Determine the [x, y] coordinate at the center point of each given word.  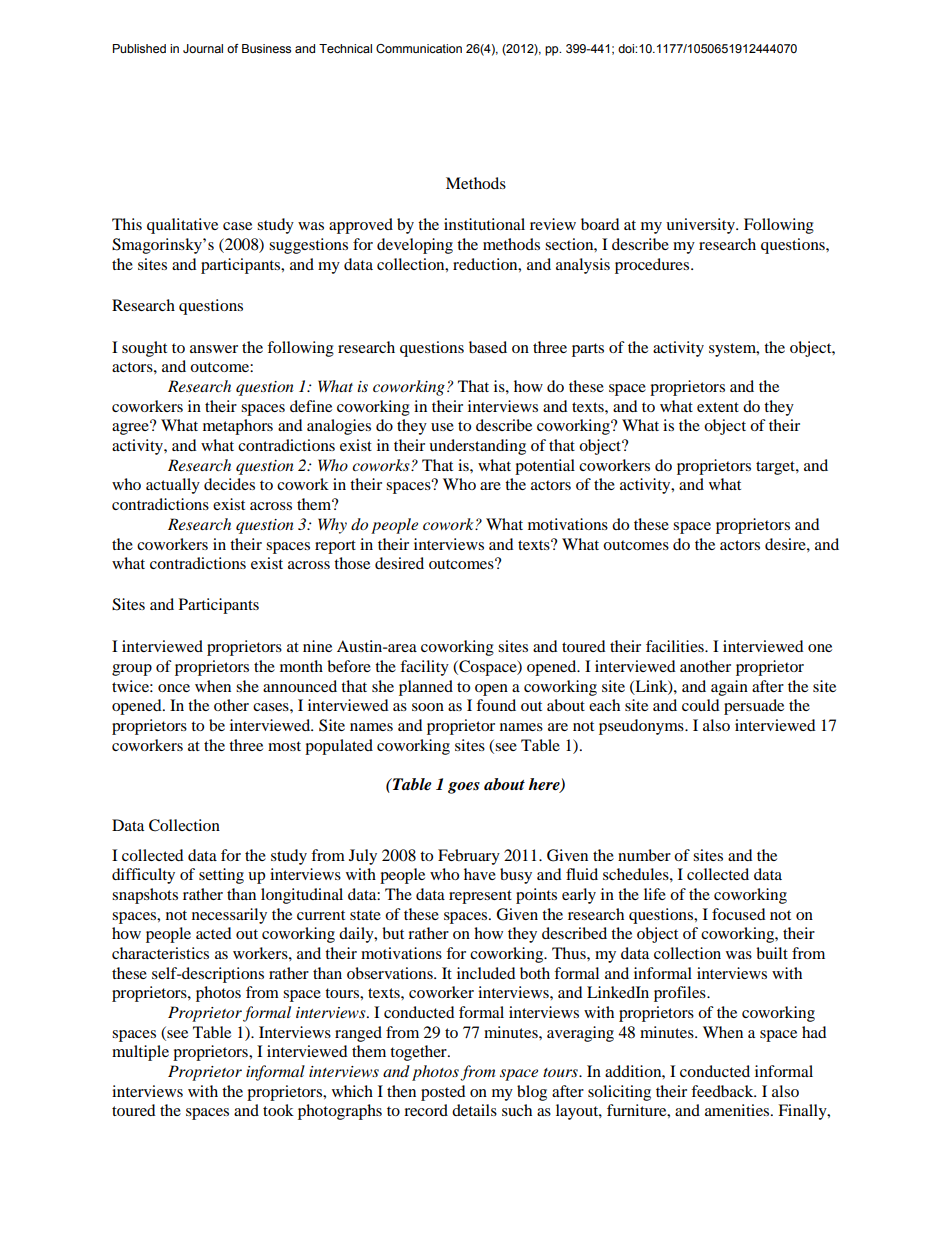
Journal [203, 48]
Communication [419, 48]
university [701, 226]
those [352, 563]
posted [443, 1093]
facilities [676, 646]
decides [229, 484]
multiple [140, 1053]
